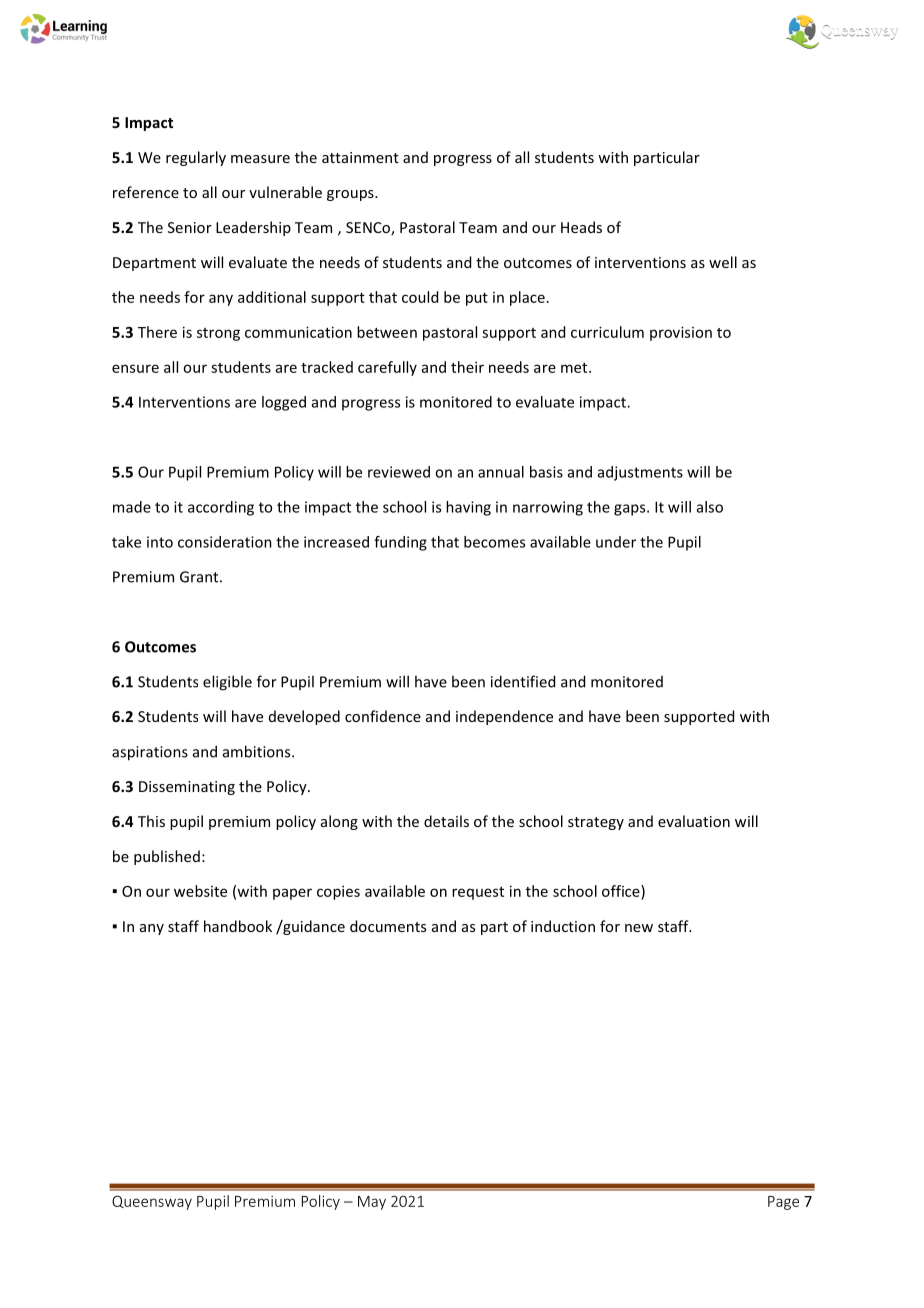  I want to click on well, so click(723, 262).
